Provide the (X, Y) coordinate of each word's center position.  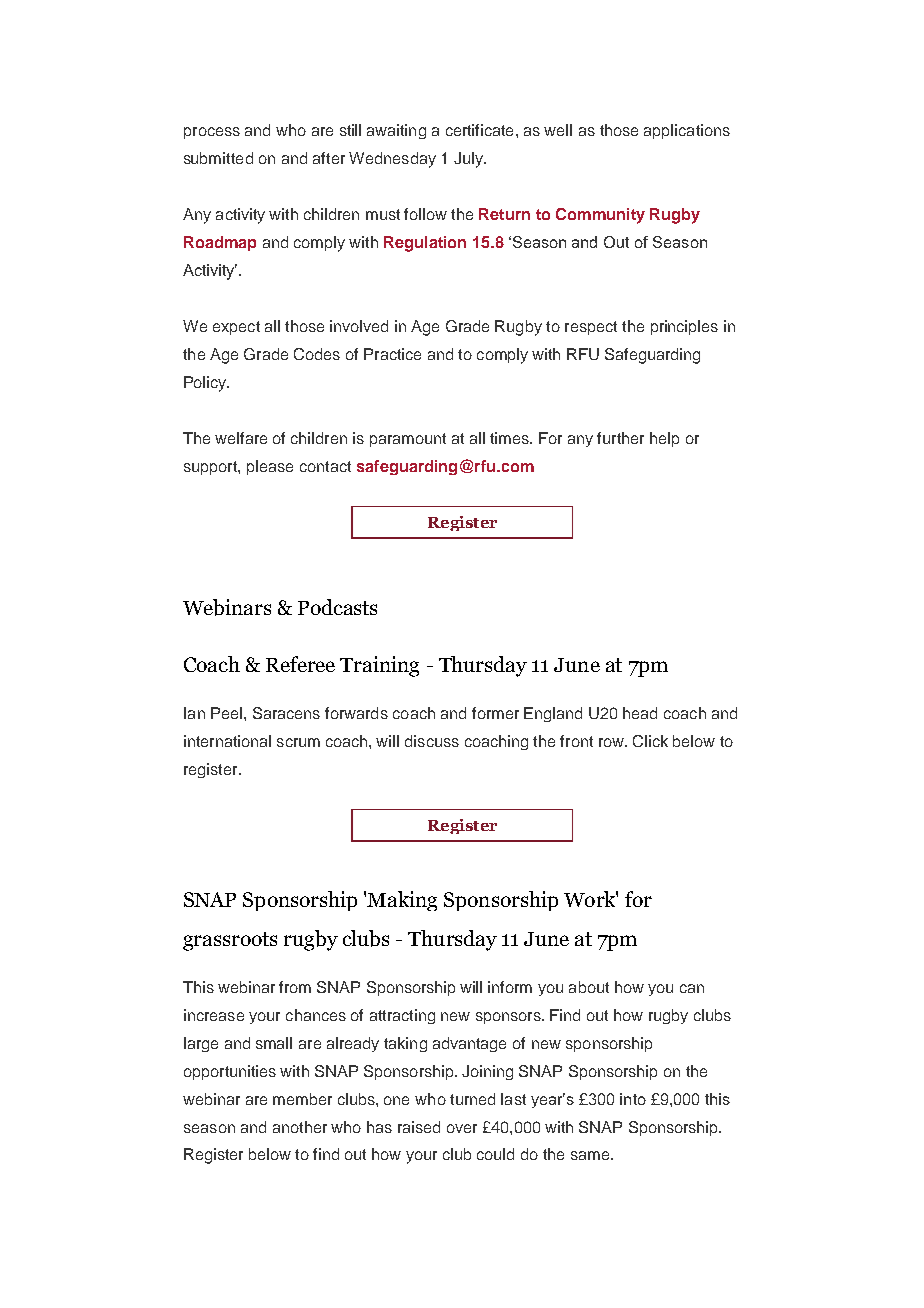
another (300, 1127)
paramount (408, 440)
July (469, 160)
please (270, 467)
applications (687, 131)
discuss (432, 741)
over (462, 1128)
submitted (218, 158)
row (612, 742)
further (620, 438)
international (227, 741)
